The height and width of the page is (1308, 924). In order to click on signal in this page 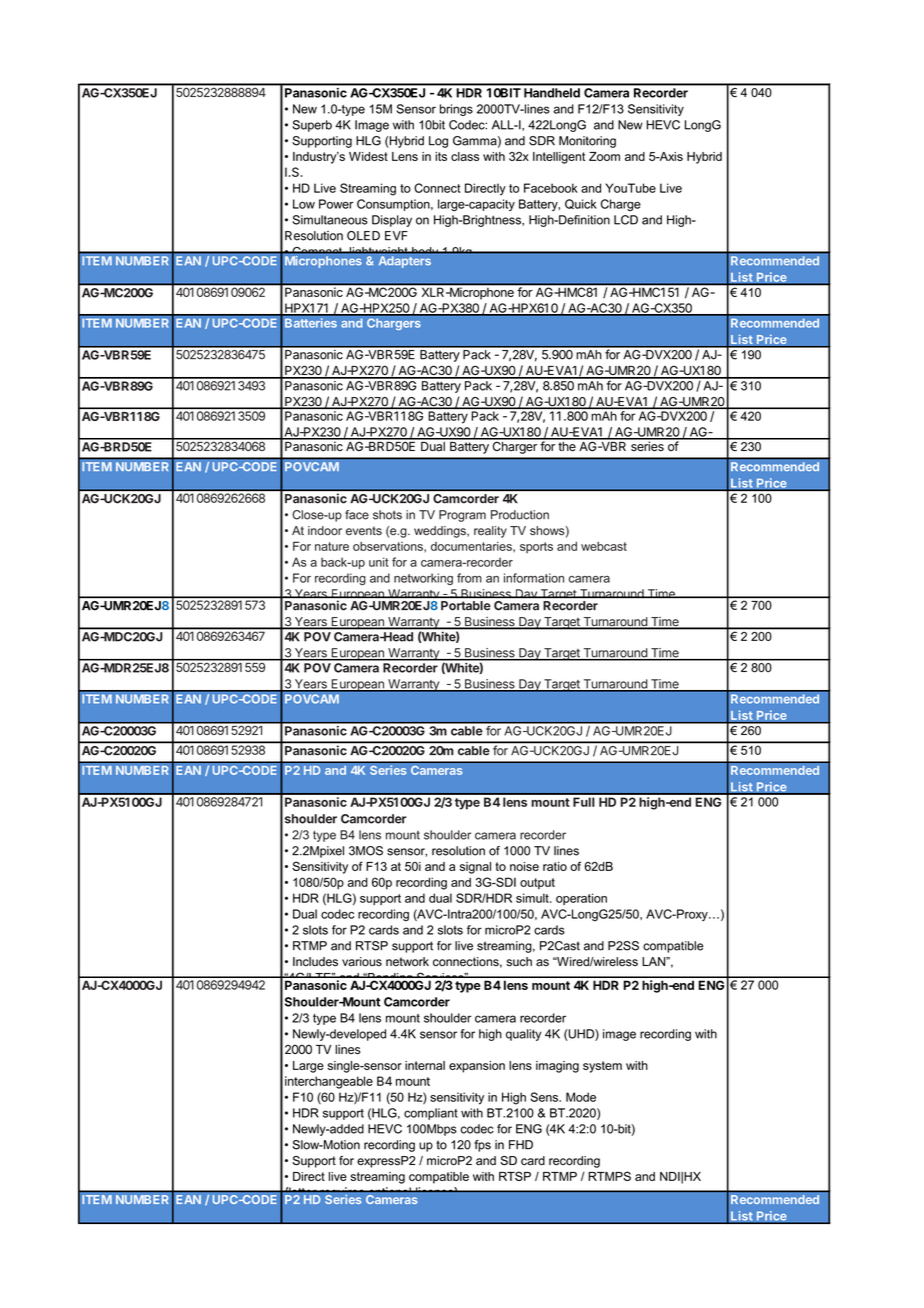, I will do `click(475, 868)`.
